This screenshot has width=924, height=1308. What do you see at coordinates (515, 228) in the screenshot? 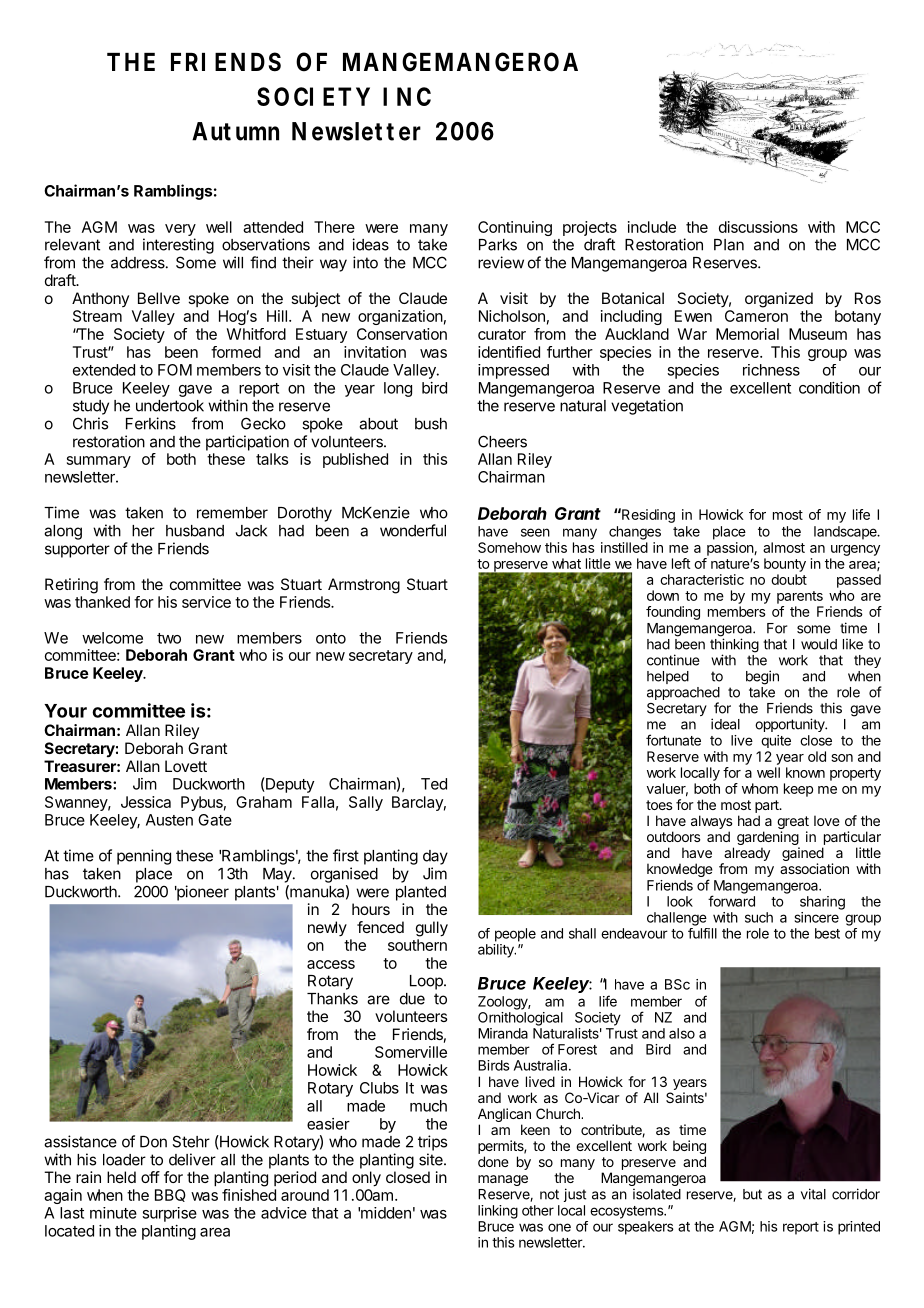
I see `Continuing` at bounding box center [515, 228].
